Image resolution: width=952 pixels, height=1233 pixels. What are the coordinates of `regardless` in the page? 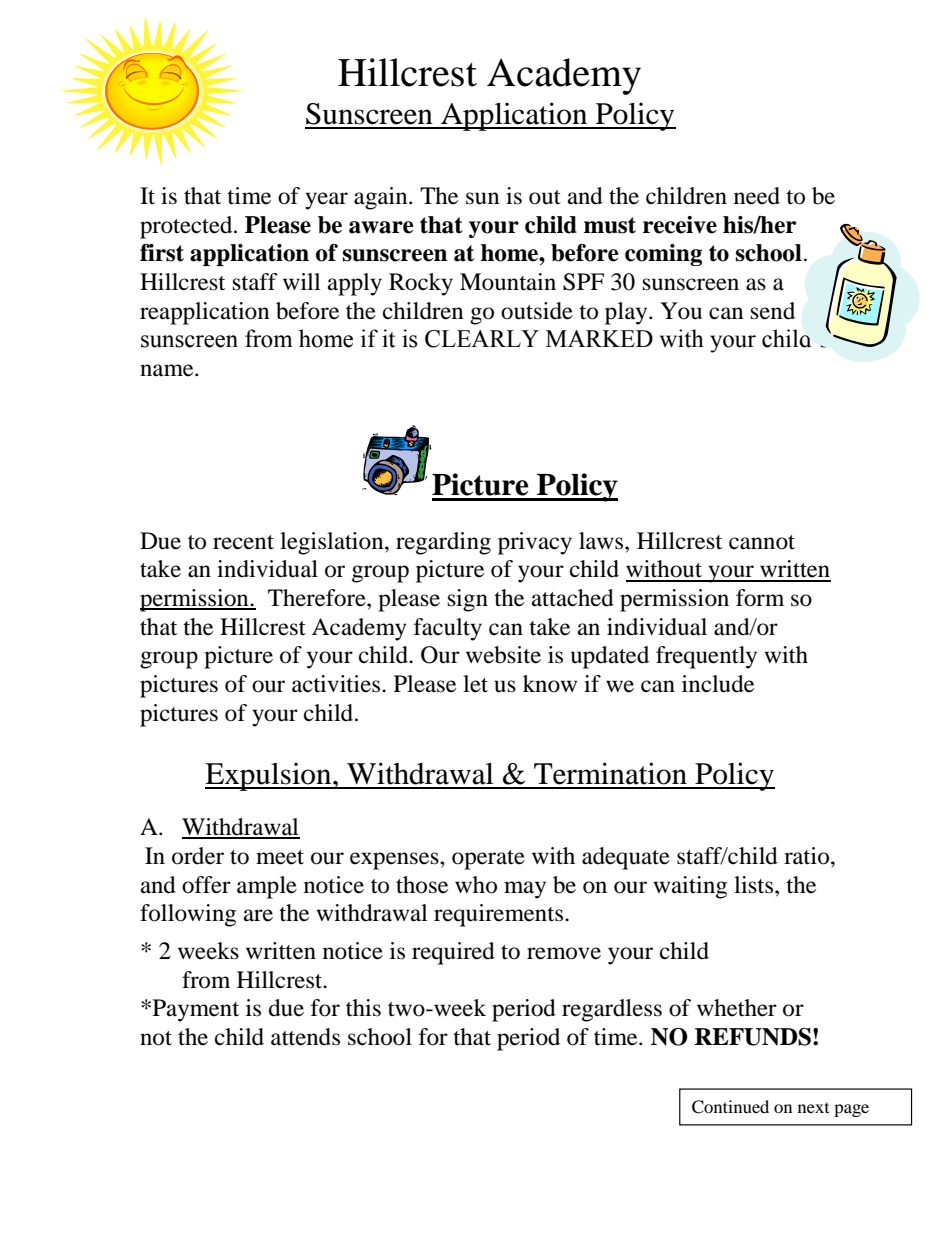 It's located at (612, 1010).
